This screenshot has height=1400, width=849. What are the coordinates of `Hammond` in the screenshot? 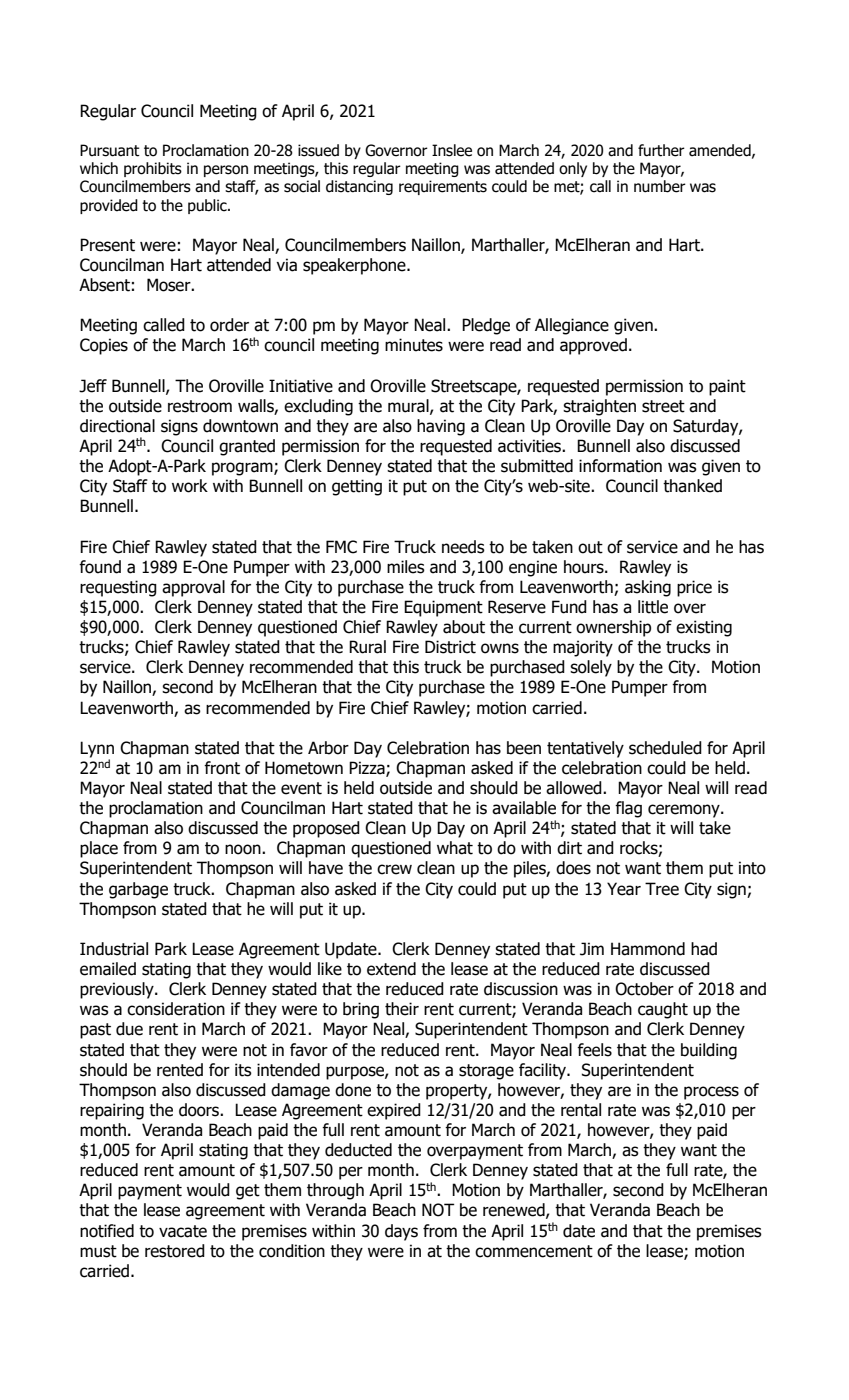 It's located at (648, 949).
